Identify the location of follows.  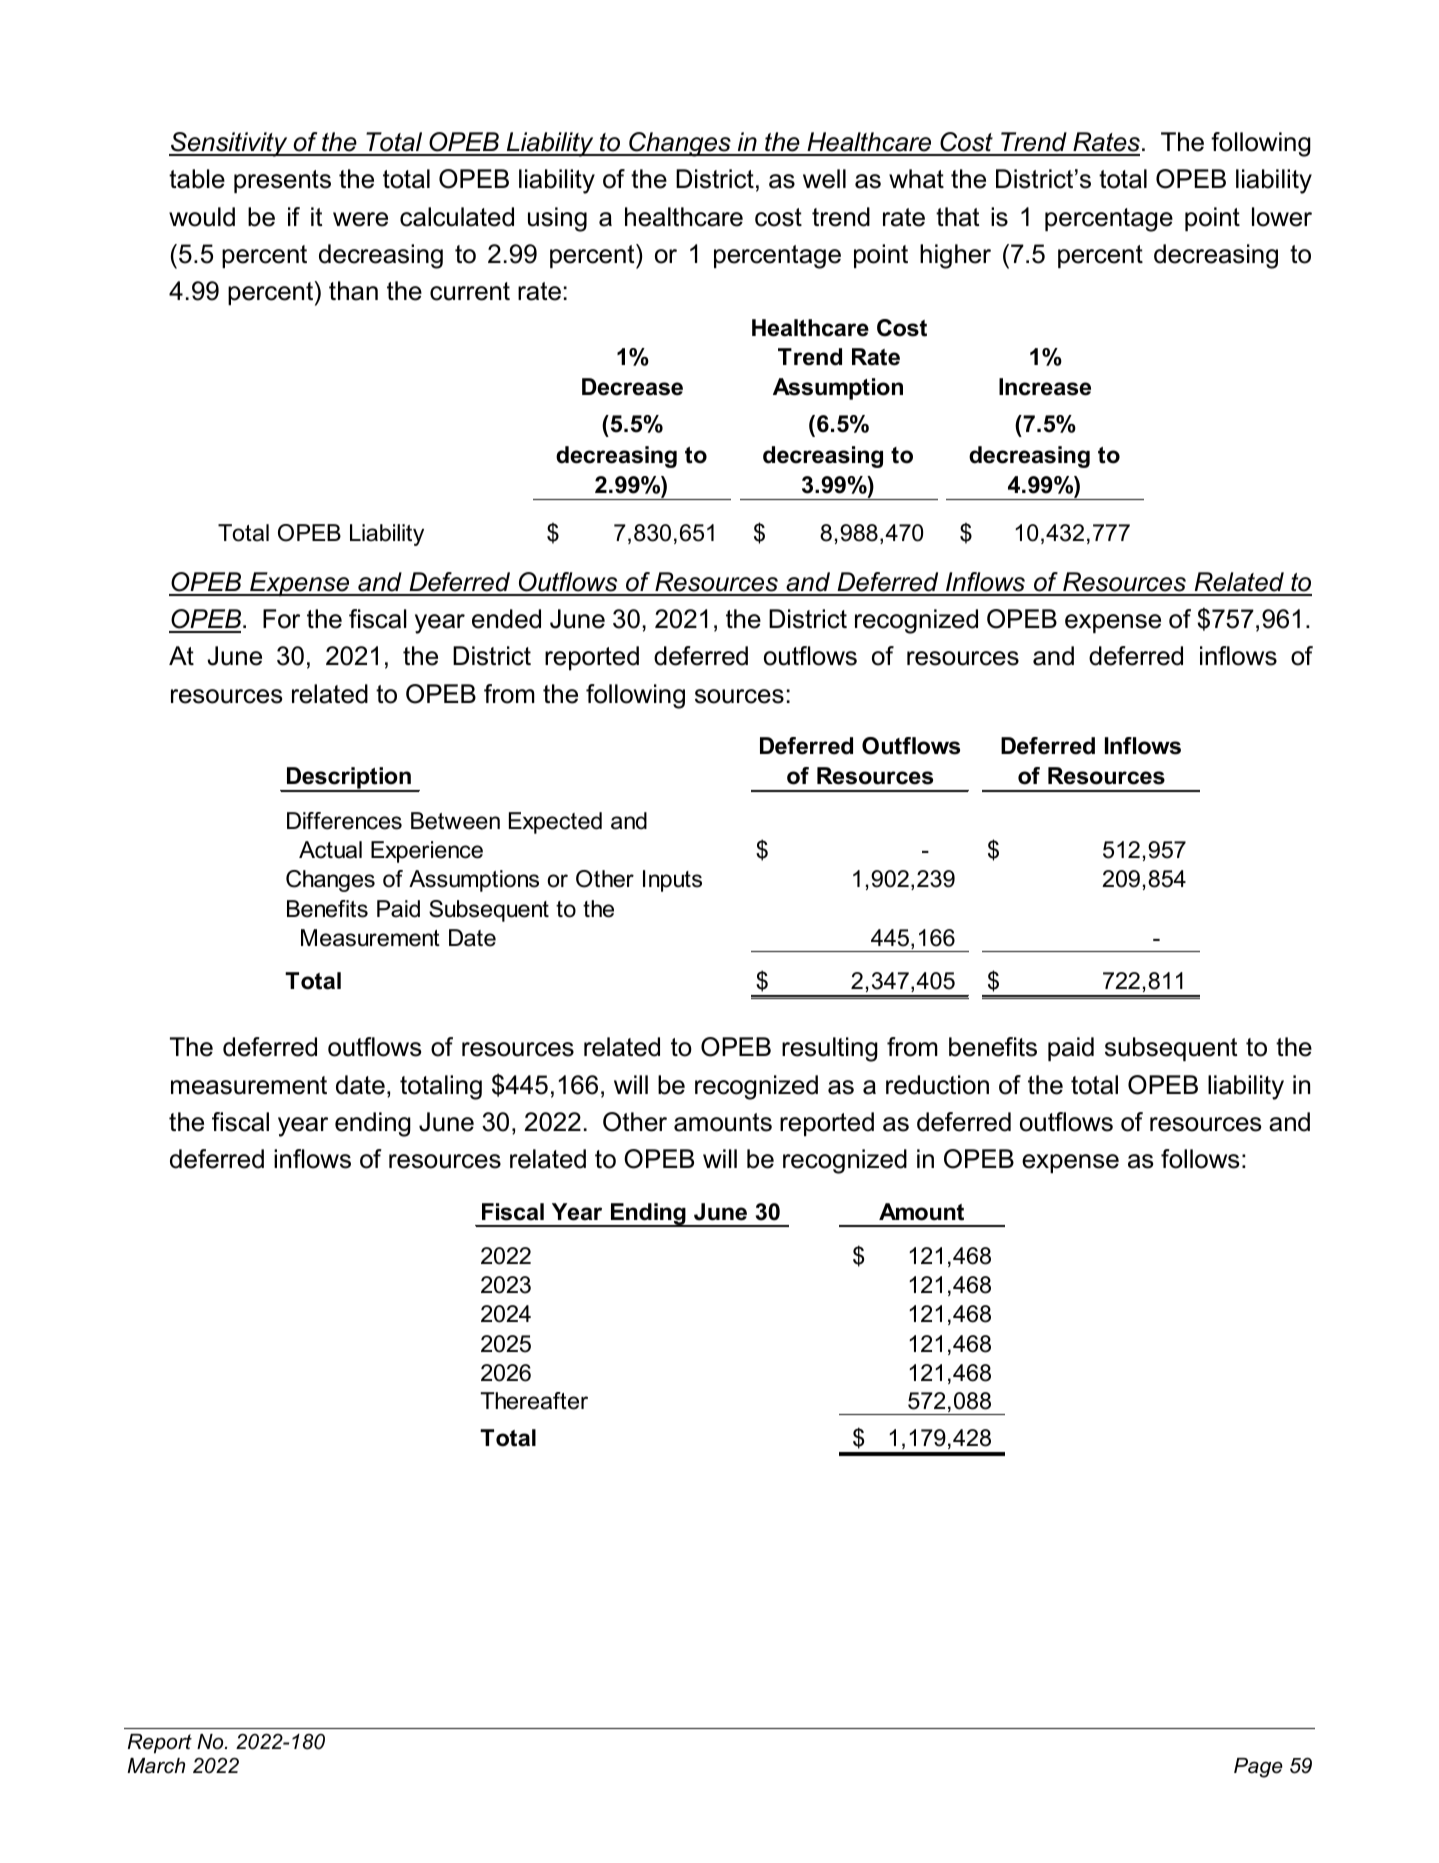
(1200, 1159).
